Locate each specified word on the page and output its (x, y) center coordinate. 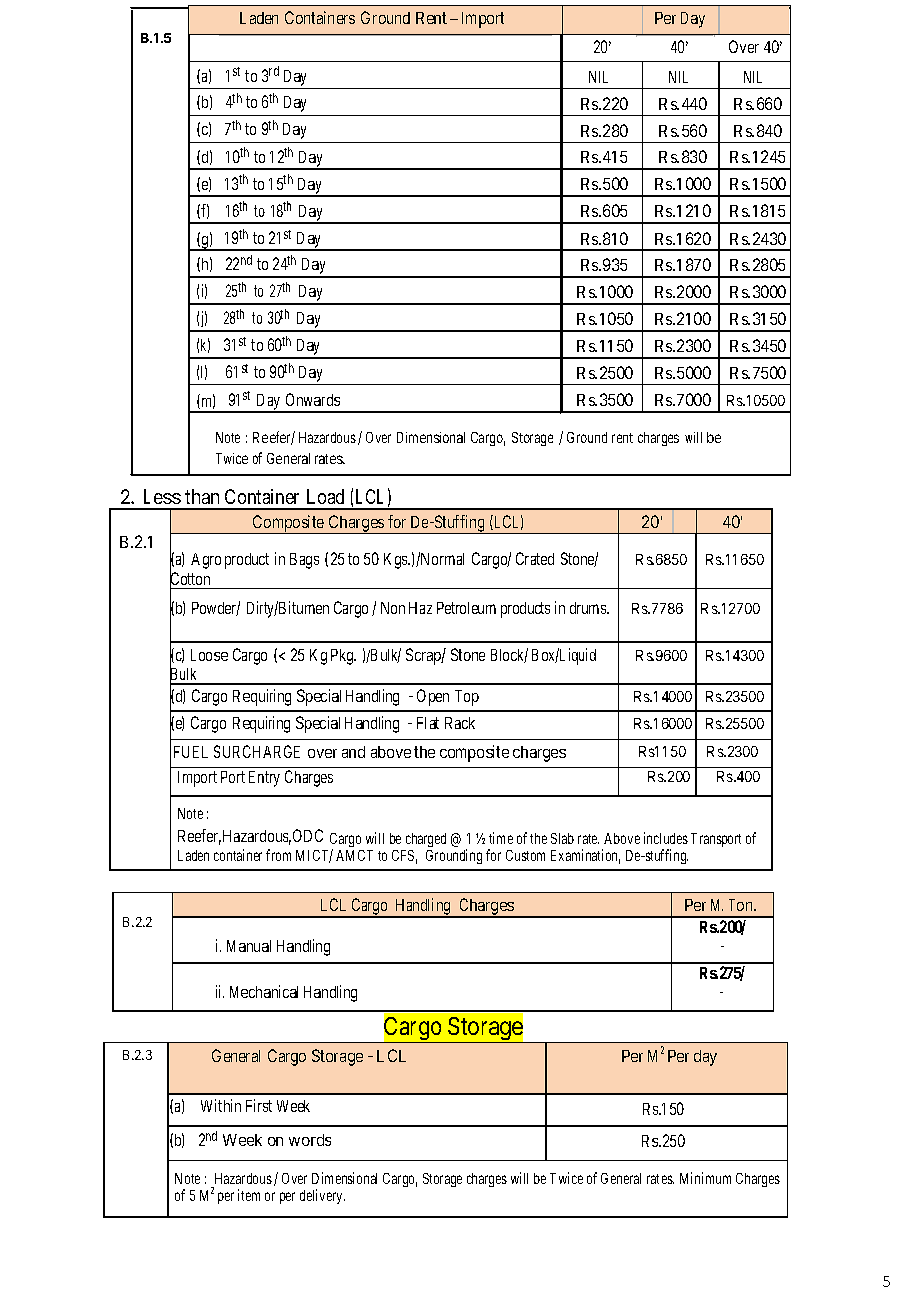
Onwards (313, 399)
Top (467, 698)
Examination (585, 856)
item (249, 1195)
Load (325, 496)
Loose (209, 655)
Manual (249, 946)
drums (589, 608)
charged (426, 840)
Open (433, 697)
